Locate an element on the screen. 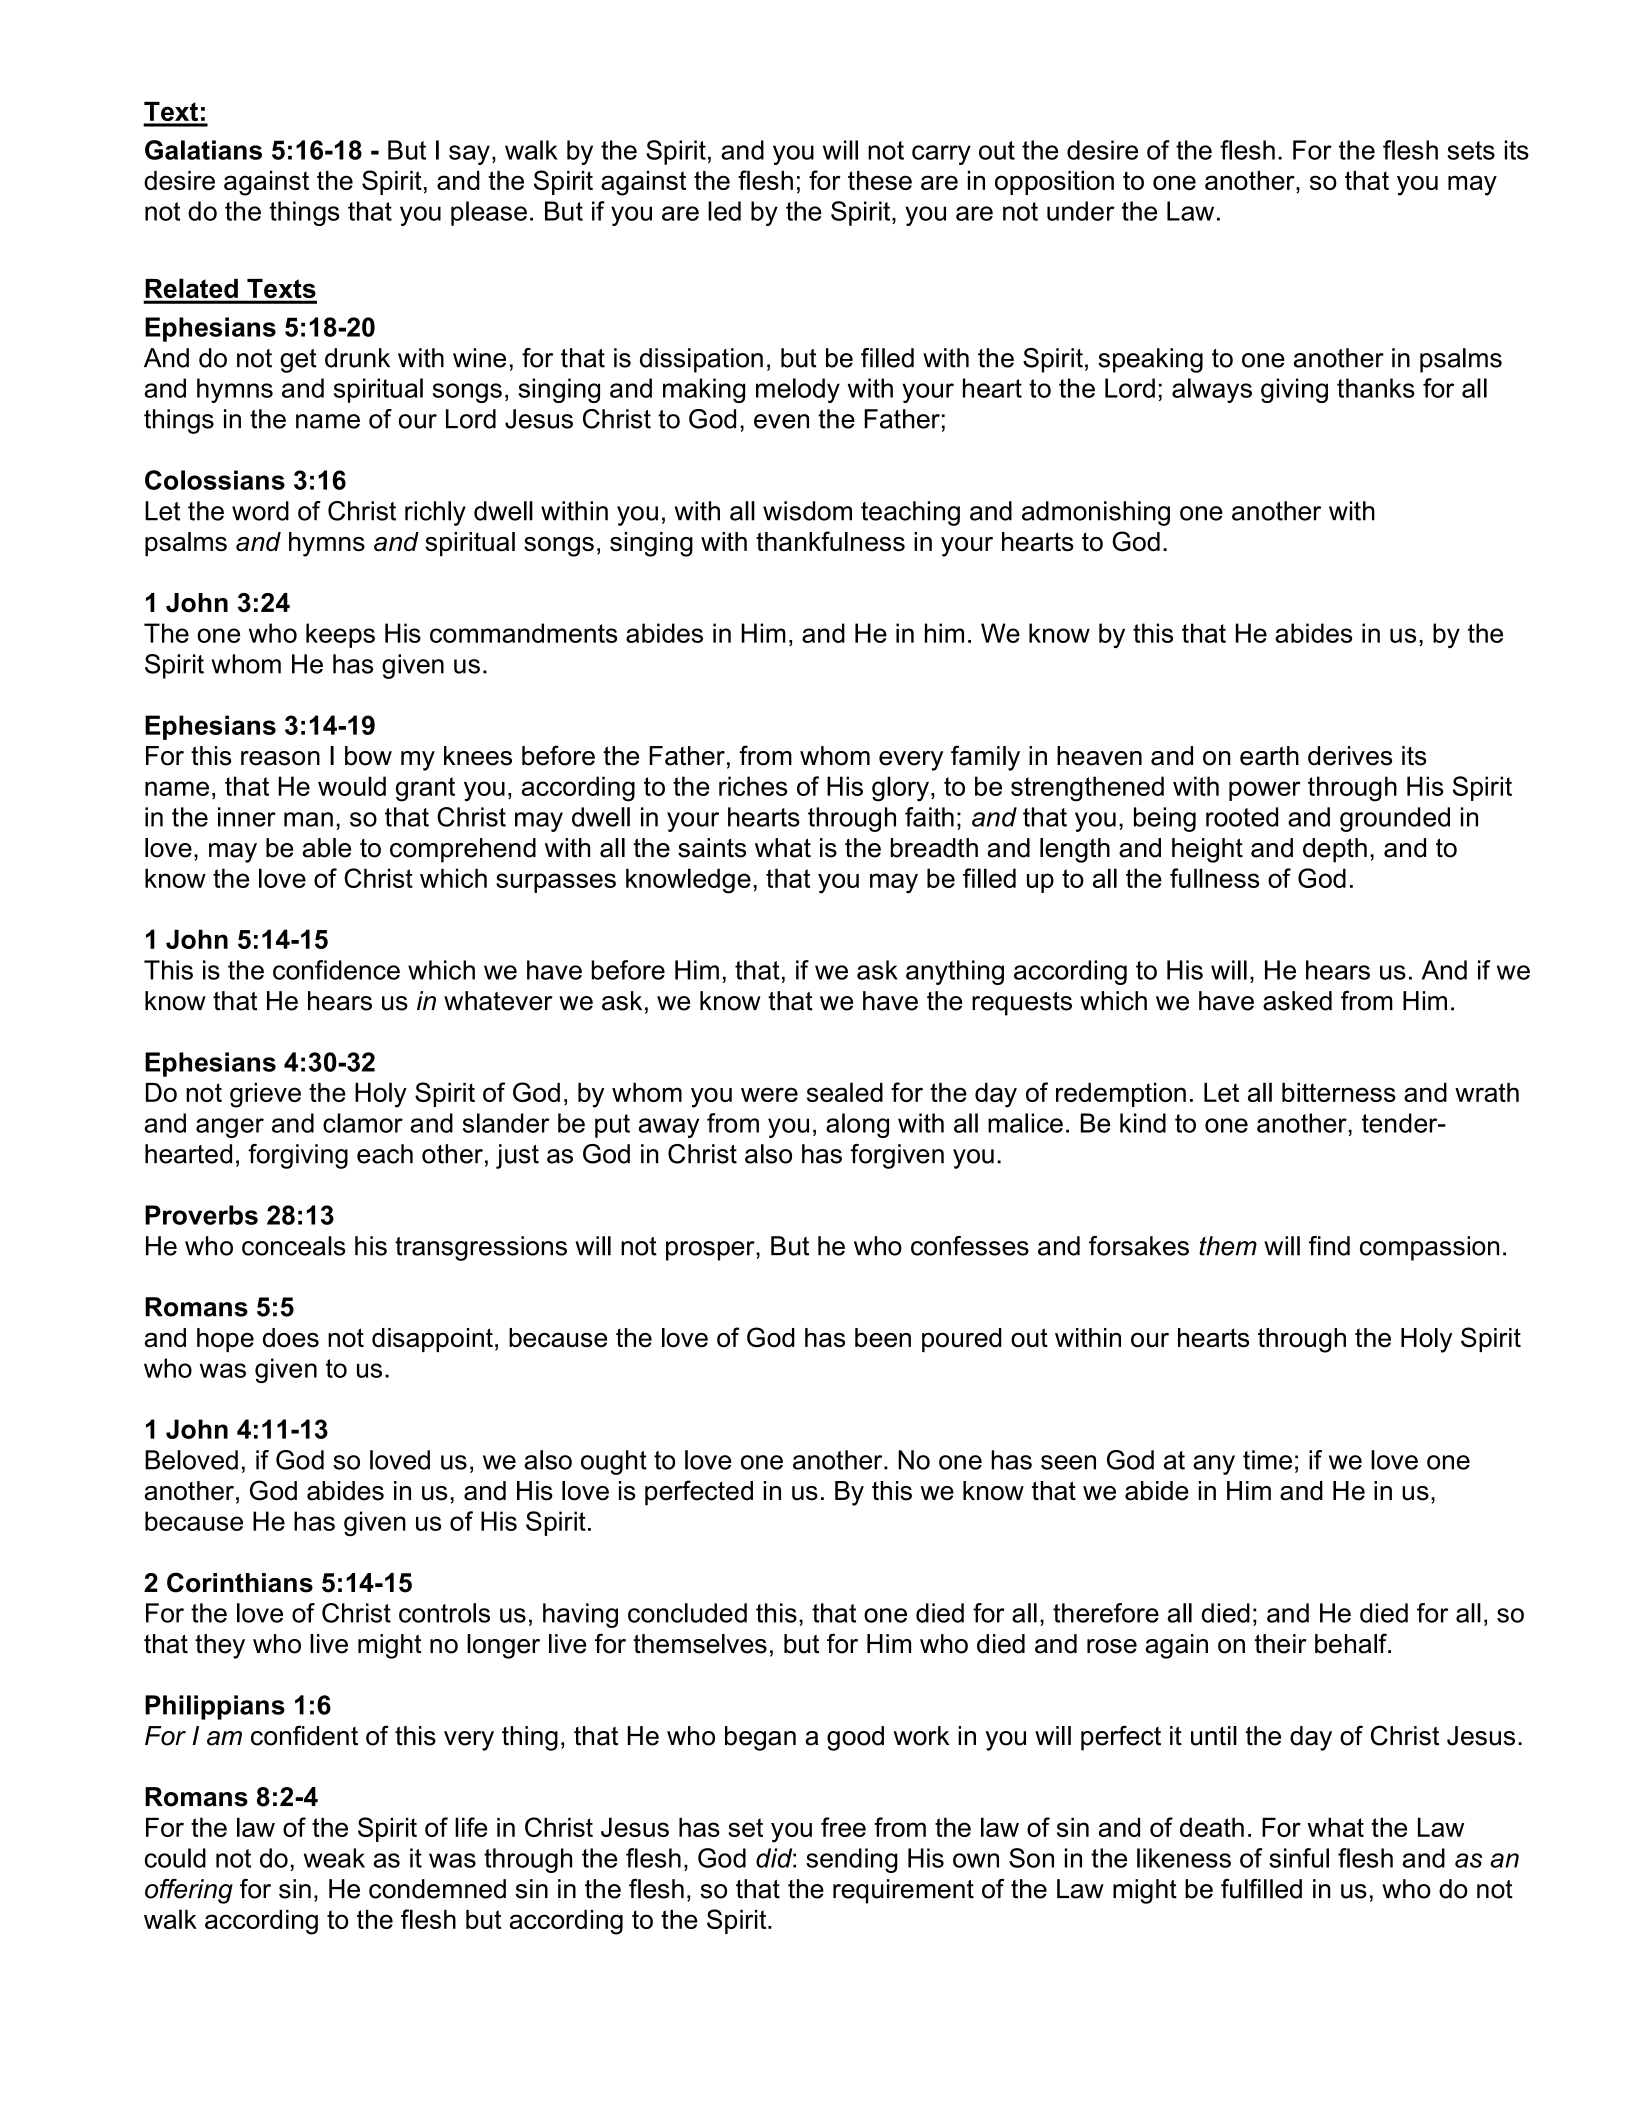  weak is located at coordinates (334, 1858).
